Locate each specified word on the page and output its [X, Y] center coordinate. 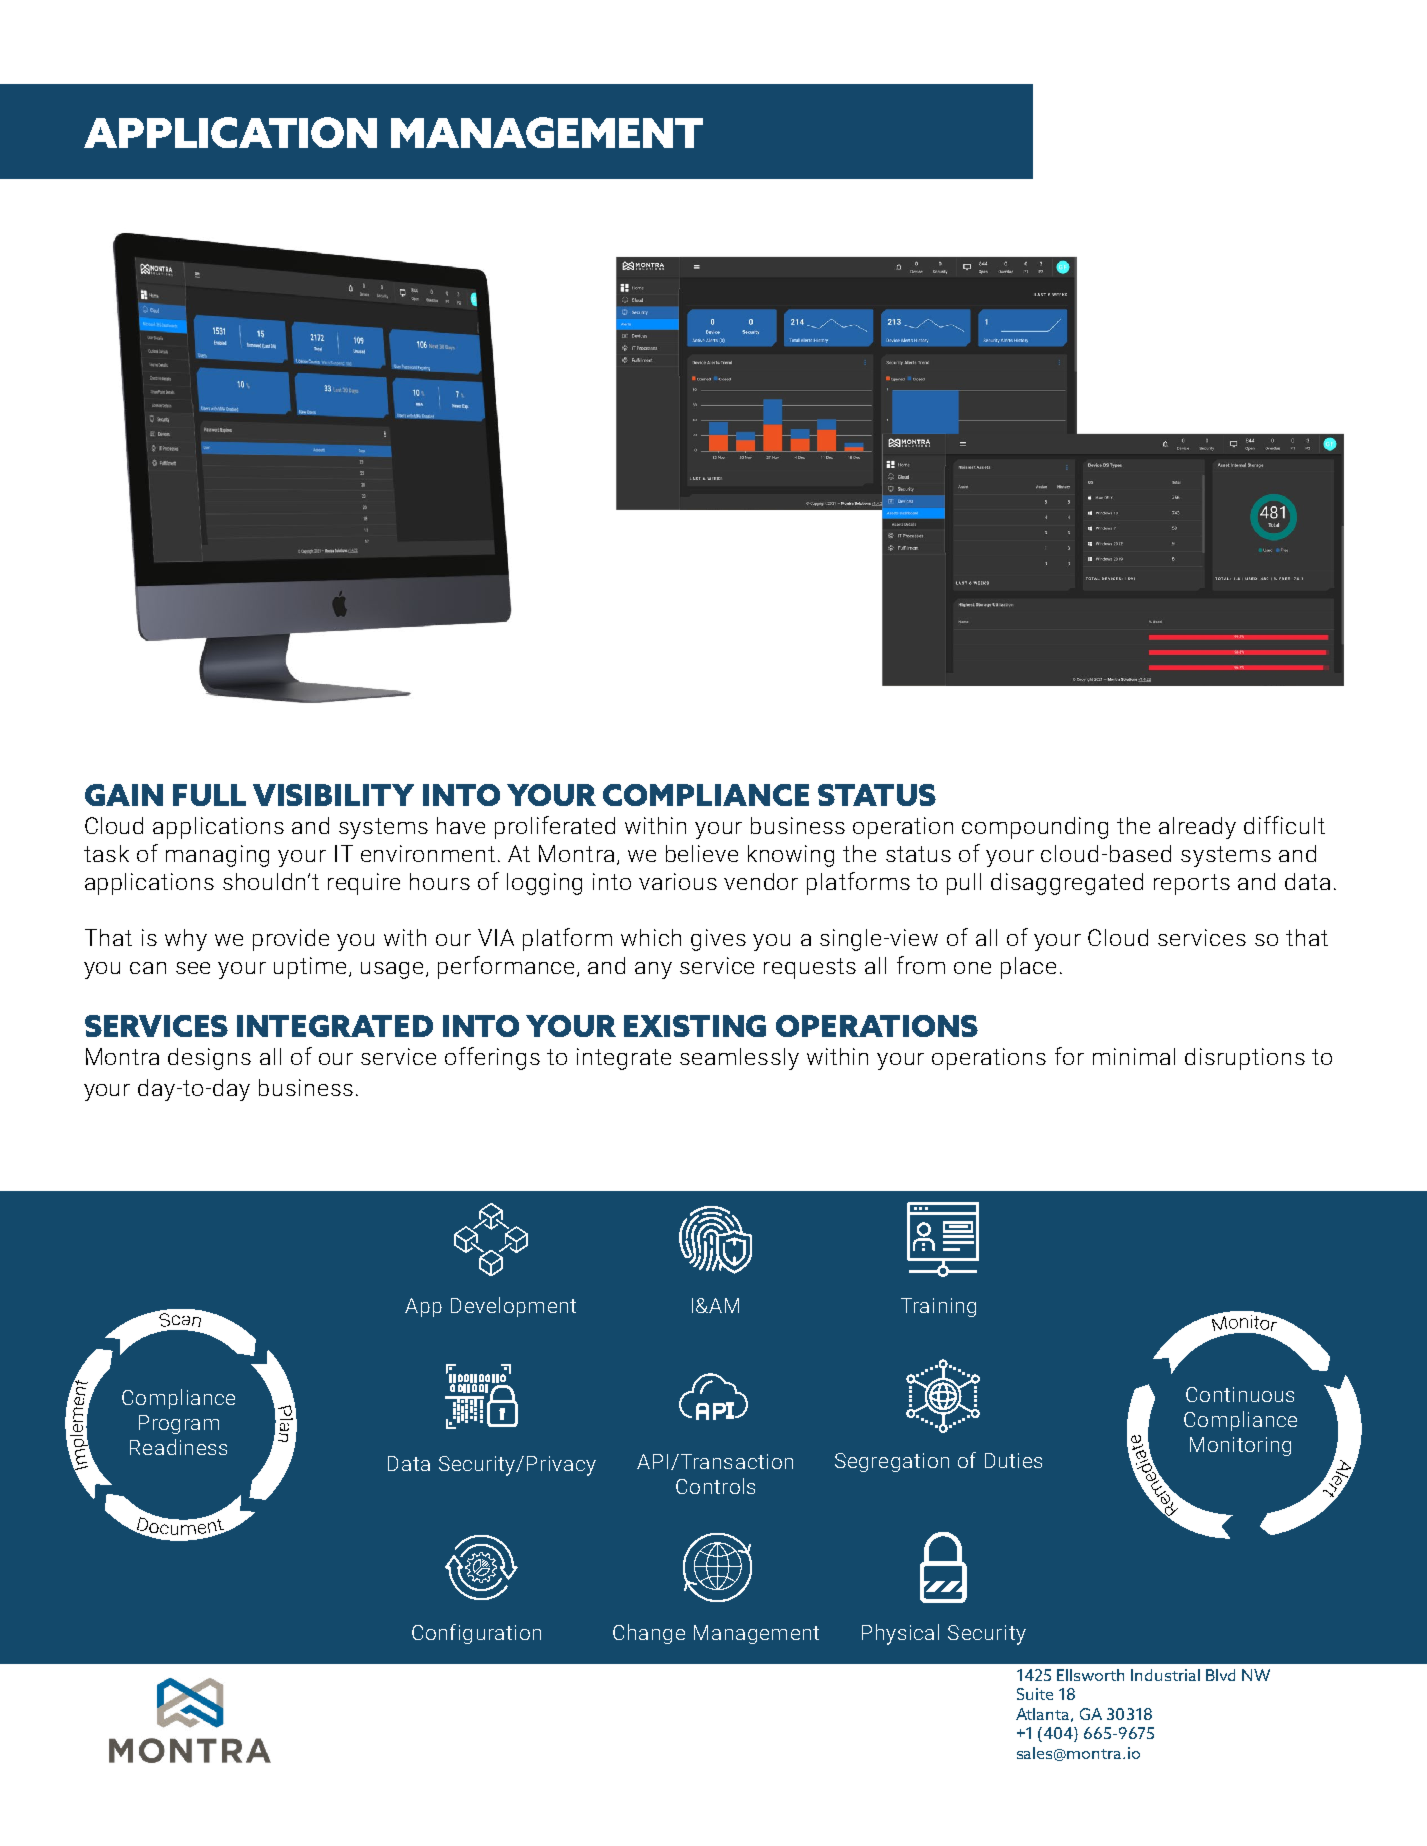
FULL [209, 795]
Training [938, 1307]
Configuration [476, 1634]
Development [513, 1307]
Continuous [1240, 1394]
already [1197, 828]
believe [702, 853]
